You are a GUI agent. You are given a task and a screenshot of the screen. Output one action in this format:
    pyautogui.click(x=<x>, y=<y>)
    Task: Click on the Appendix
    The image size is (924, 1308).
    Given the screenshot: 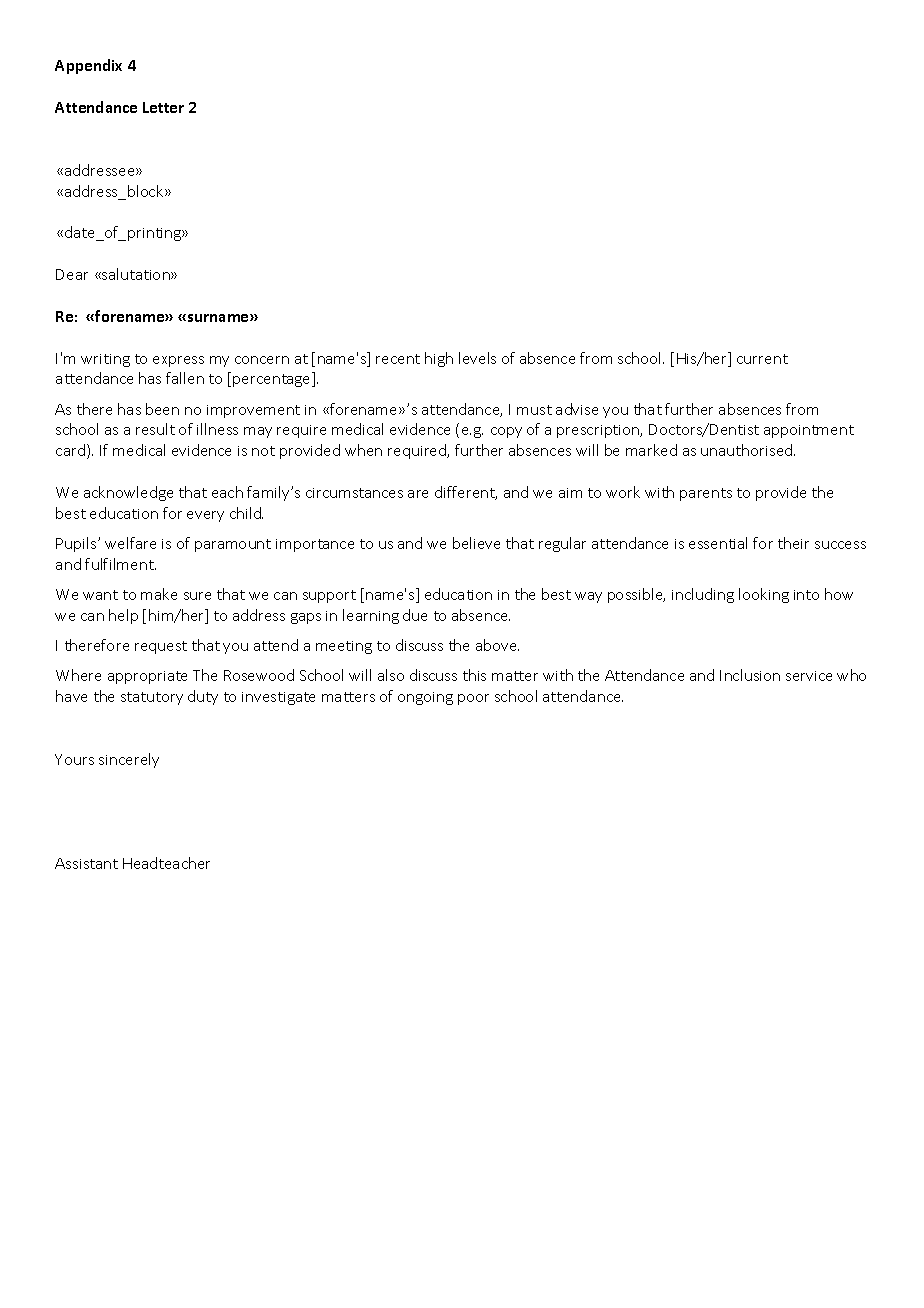 What is the action you would take?
    pyautogui.click(x=88, y=66)
